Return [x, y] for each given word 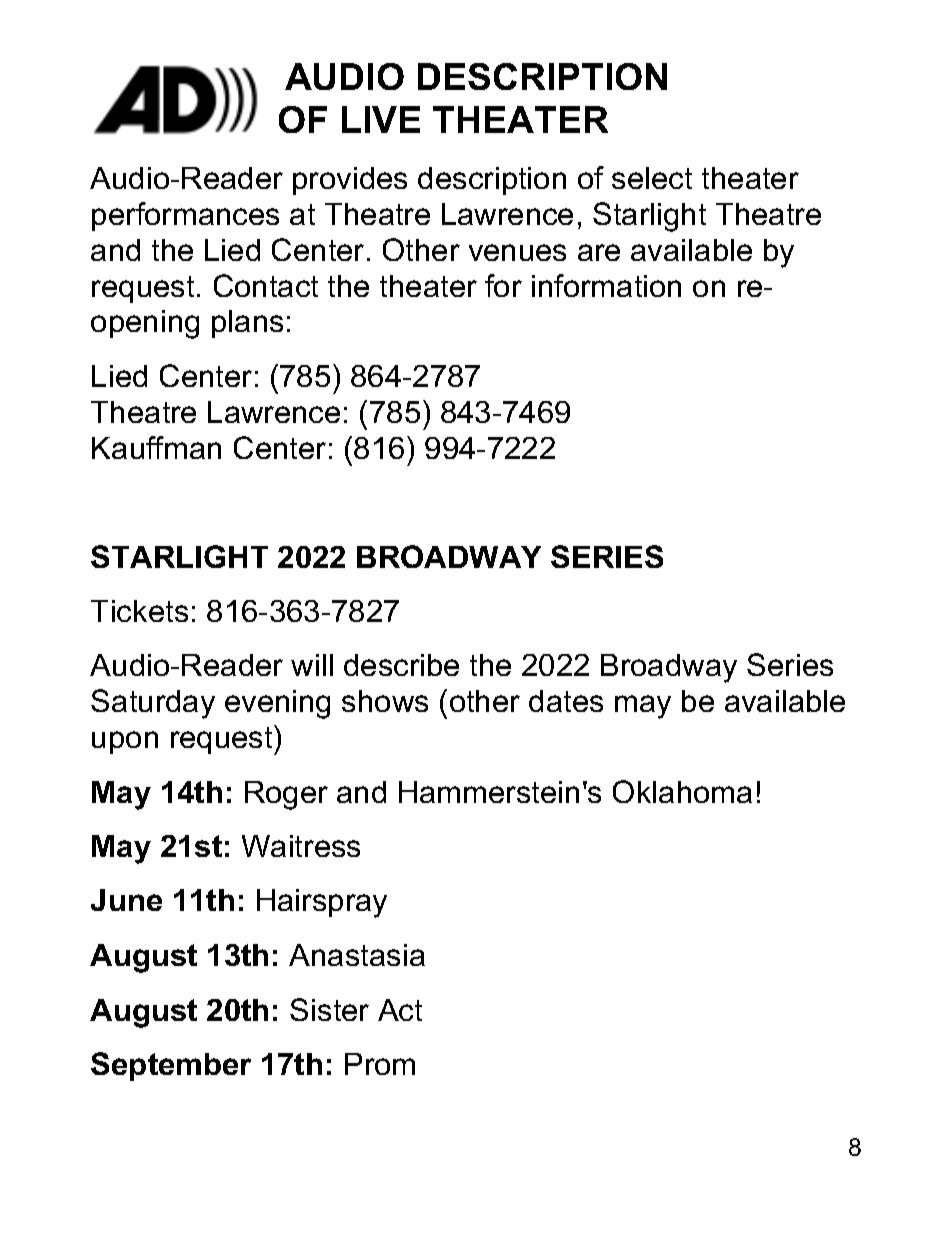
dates [566, 701]
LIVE [381, 119]
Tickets [139, 611]
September [171, 1066]
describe [401, 665]
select [652, 178]
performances [185, 216]
